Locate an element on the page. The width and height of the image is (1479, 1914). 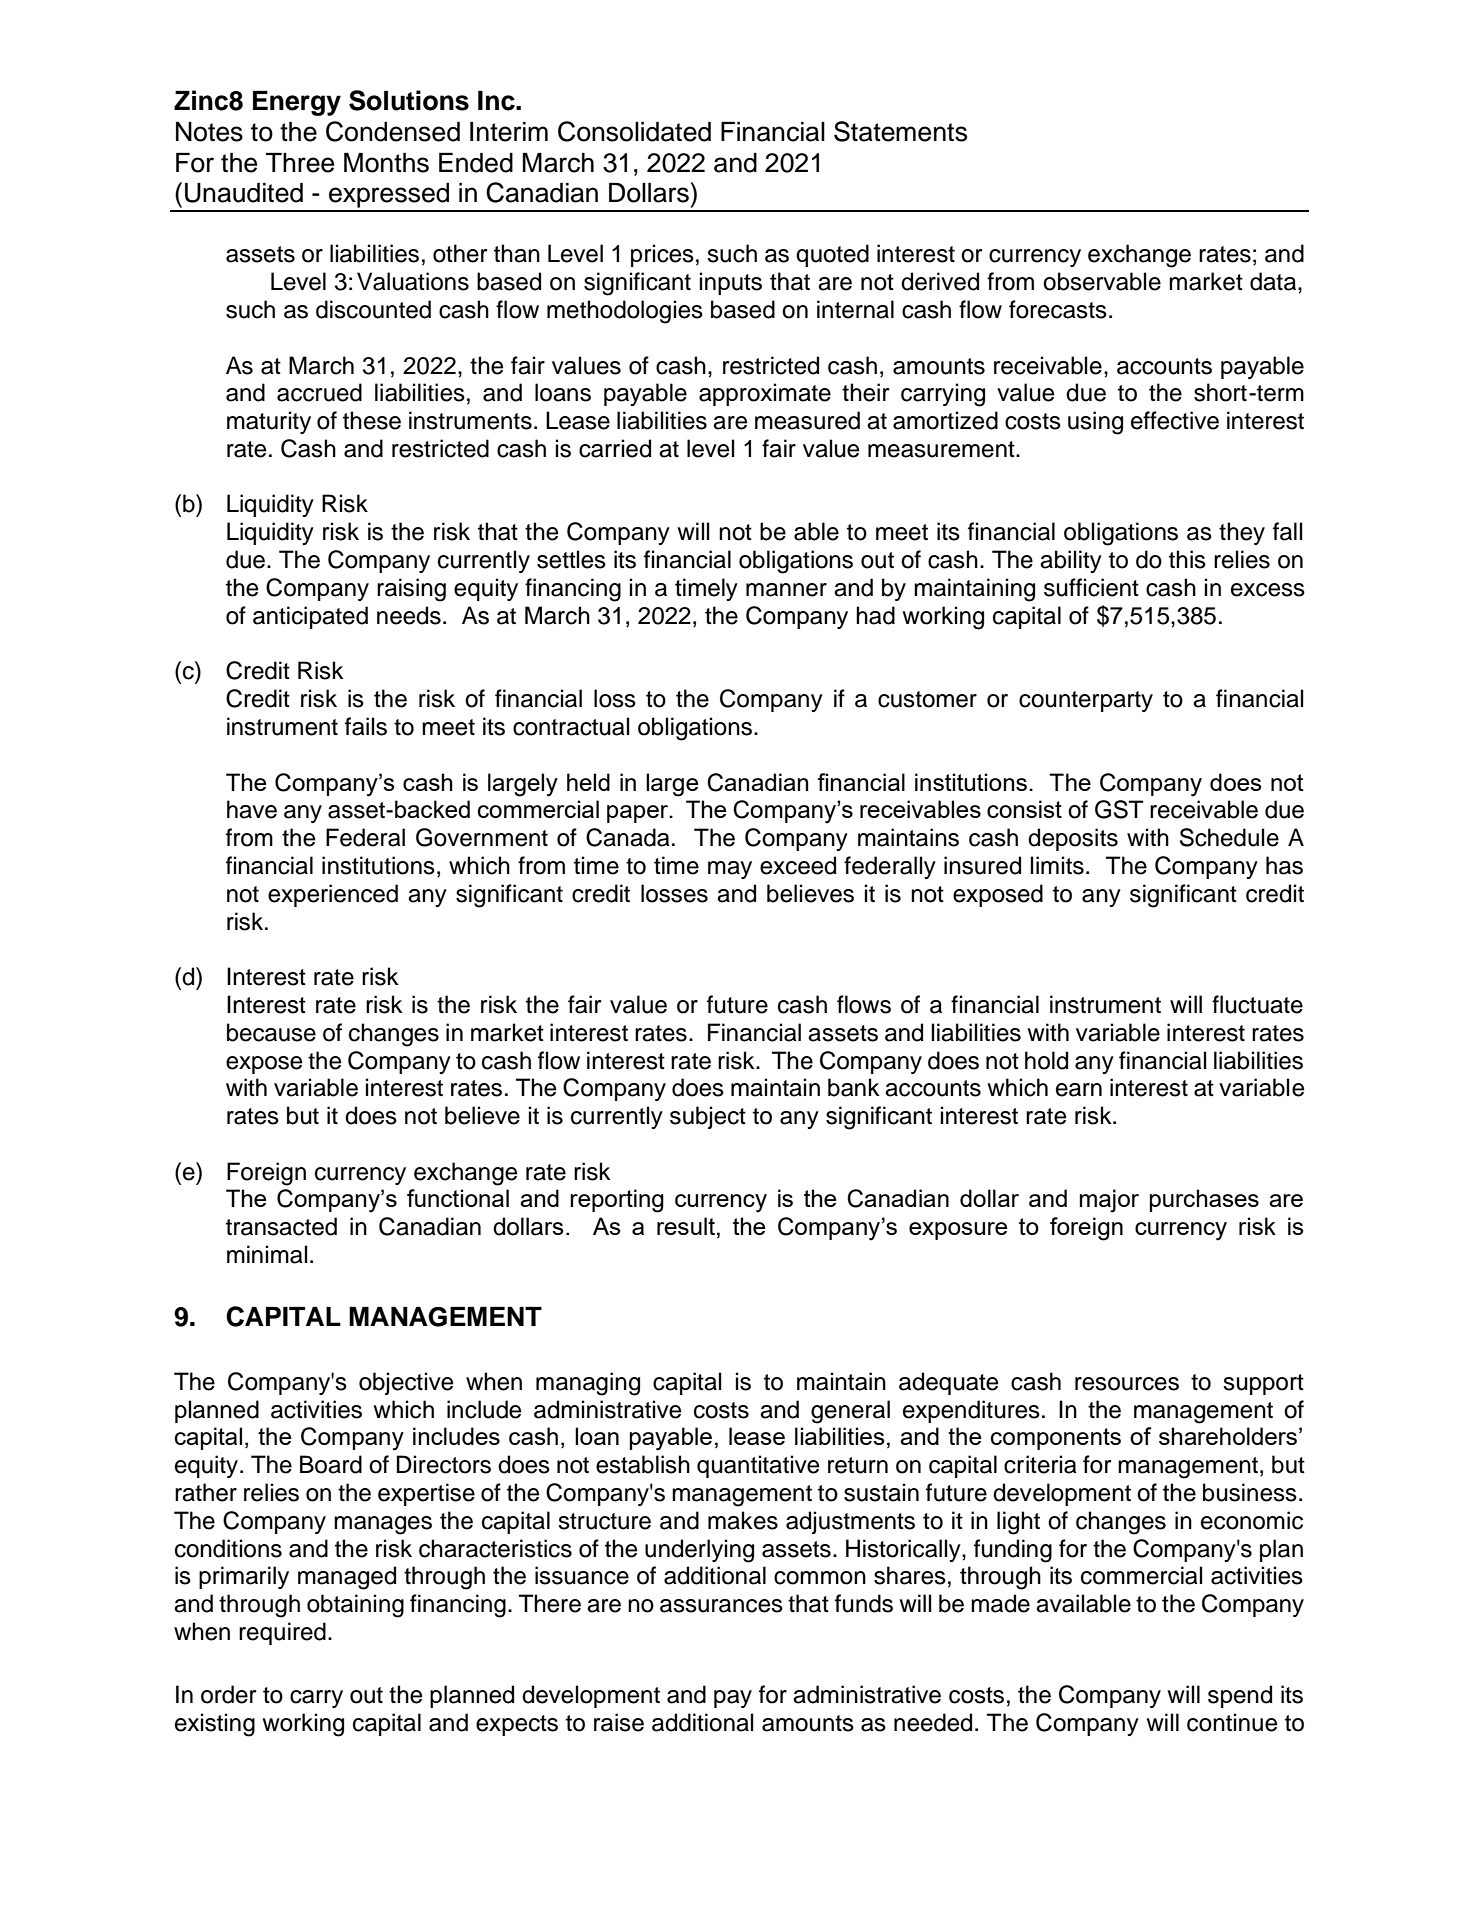
assurances is located at coordinates (721, 1606).
